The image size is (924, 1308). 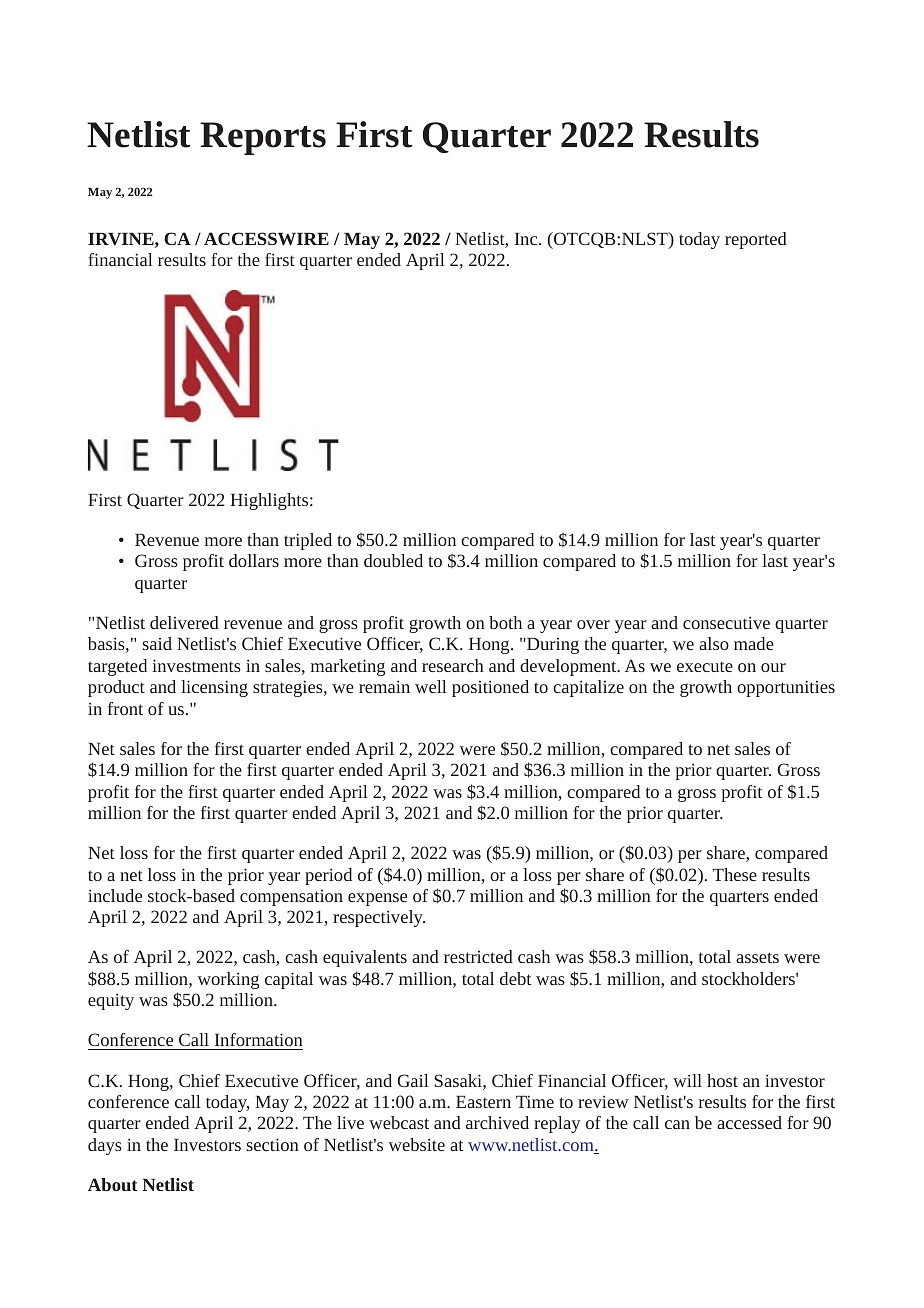 What do you see at coordinates (478, 956) in the screenshot?
I see `restricted` at bounding box center [478, 956].
